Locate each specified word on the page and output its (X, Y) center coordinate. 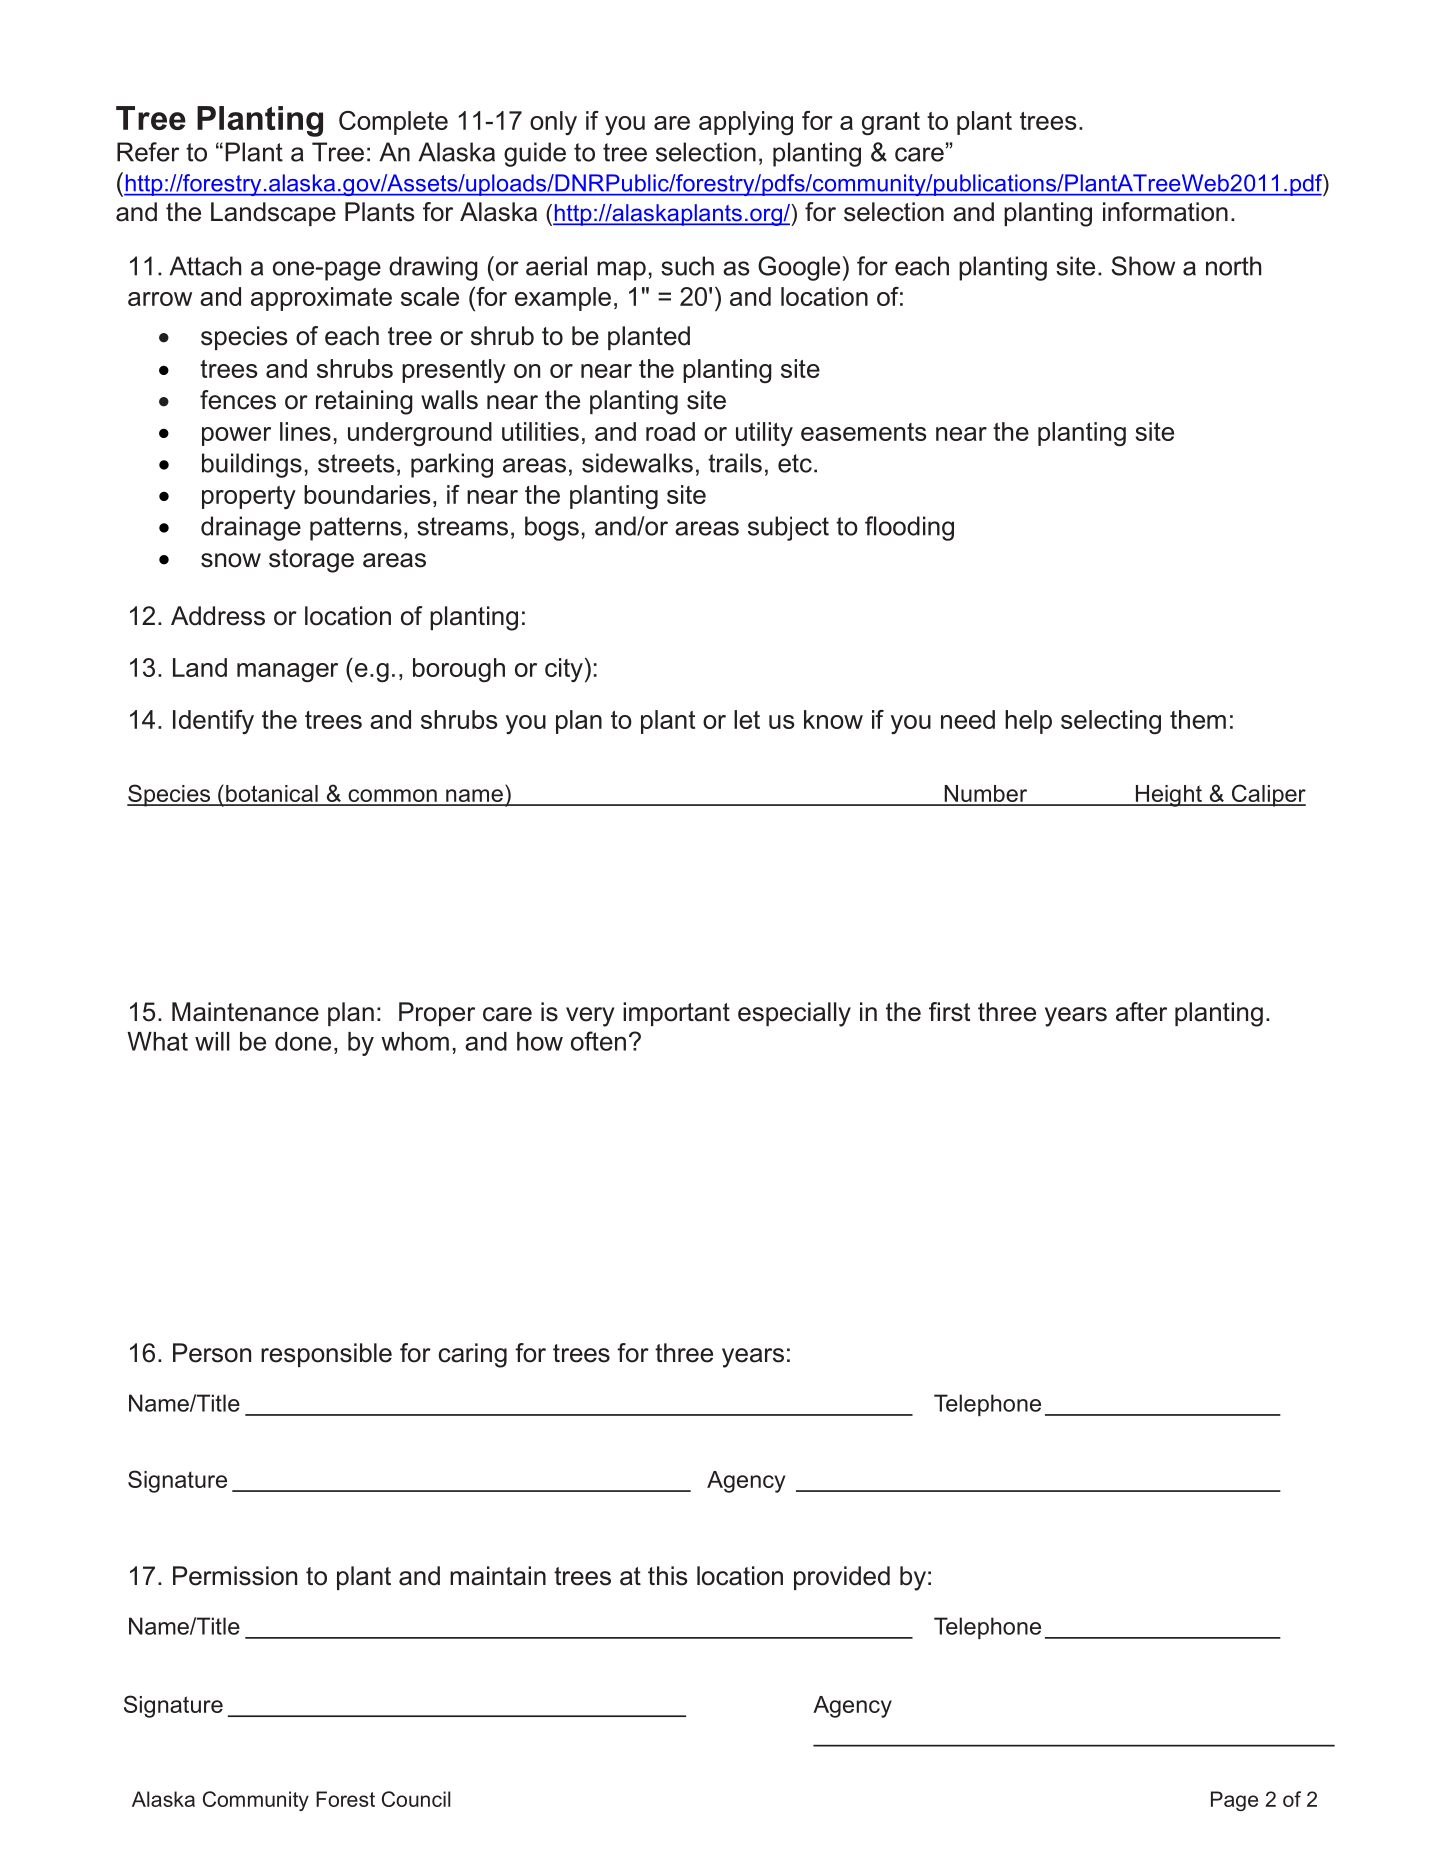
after (1141, 1012)
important (676, 1014)
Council (416, 1799)
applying (746, 123)
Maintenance (245, 1012)
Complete (393, 123)
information (1165, 212)
